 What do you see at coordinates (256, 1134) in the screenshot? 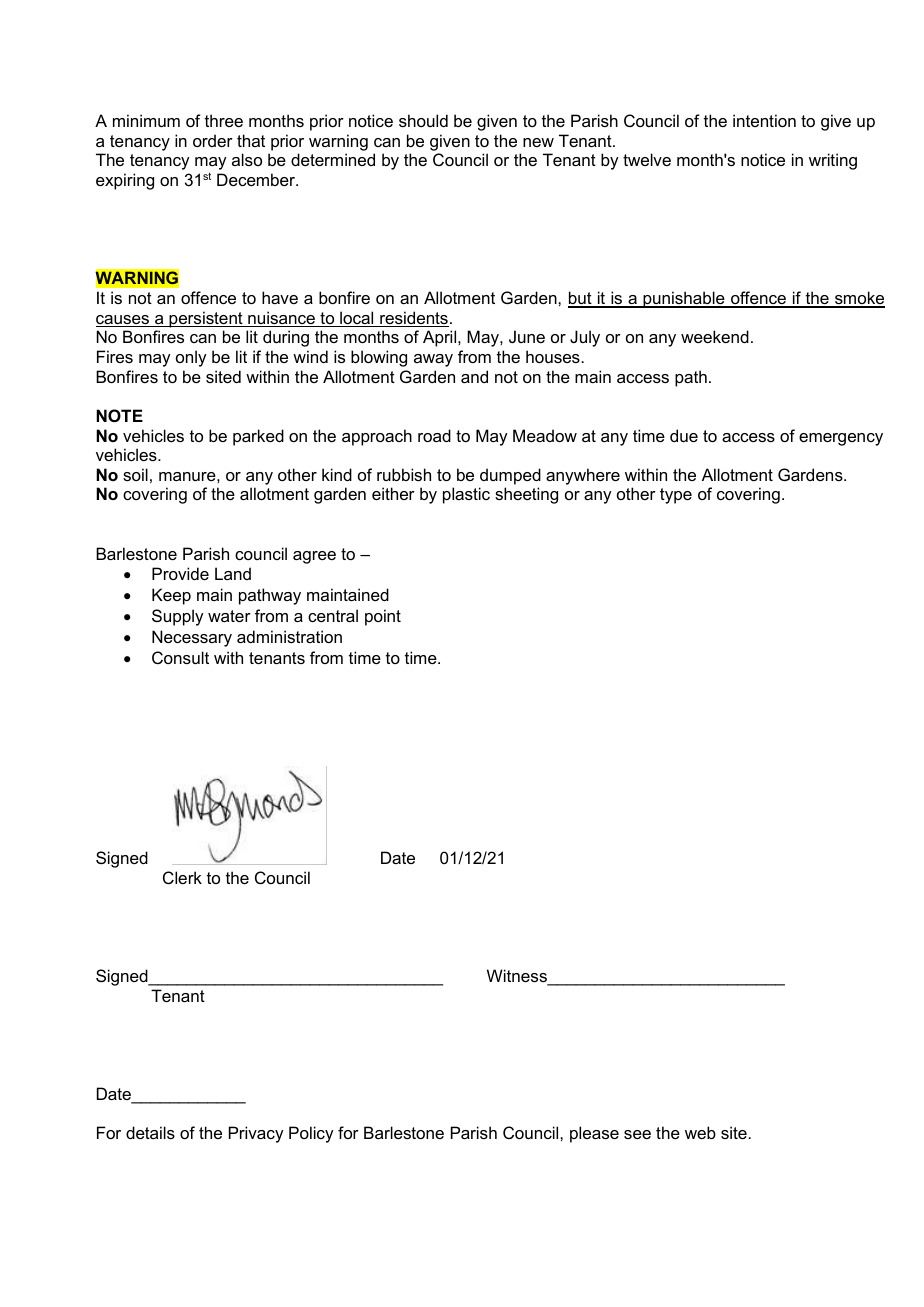
I see `Privacy` at bounding box center [256, 1134].
